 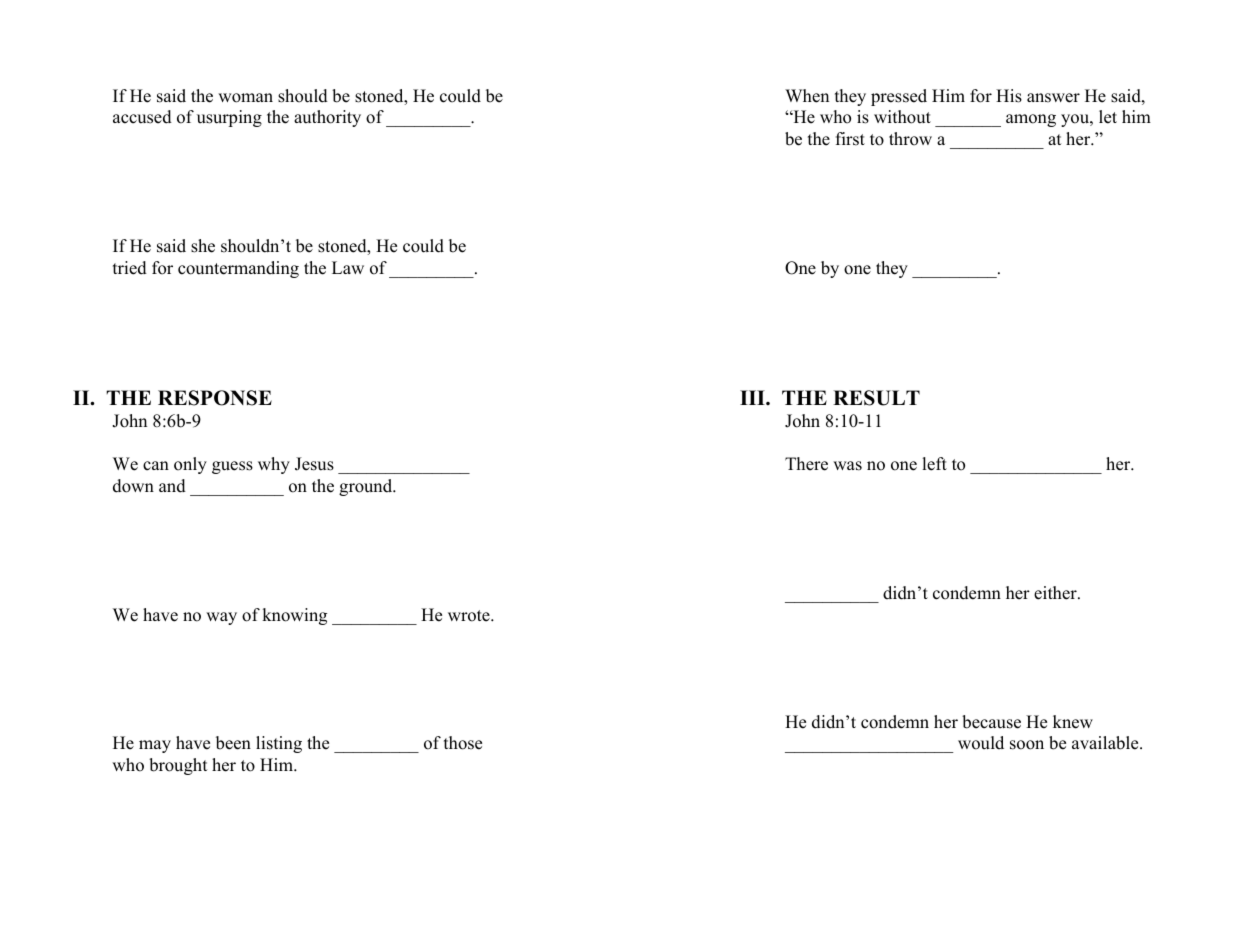 I want to click on RESULT, so click(x=876, y=398).
